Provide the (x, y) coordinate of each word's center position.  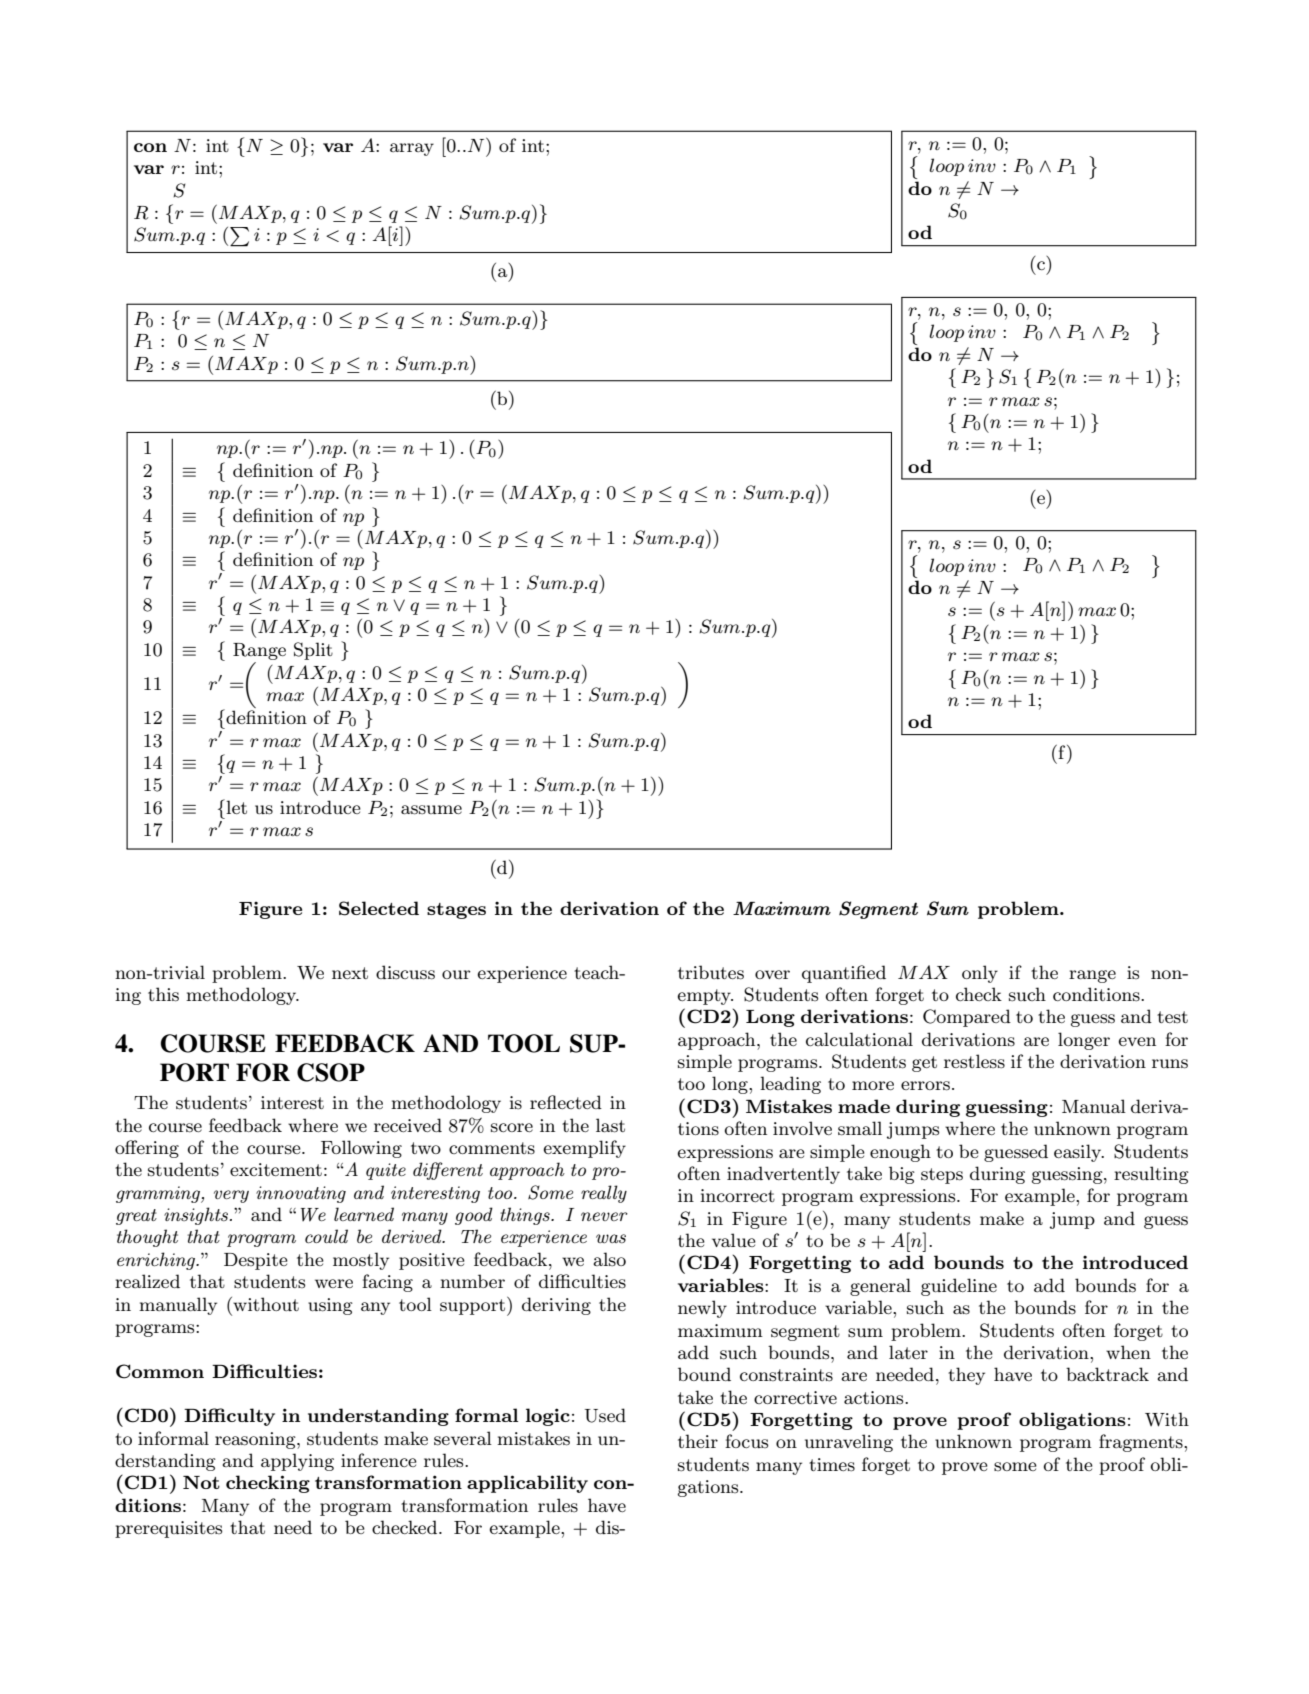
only (980, 974)
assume (431, 810)
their (698, 1441)
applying (297, 1462)
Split (313, 651)
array (412, 149)
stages (456, 911)
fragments (1142, 1443)
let (235, 806)
